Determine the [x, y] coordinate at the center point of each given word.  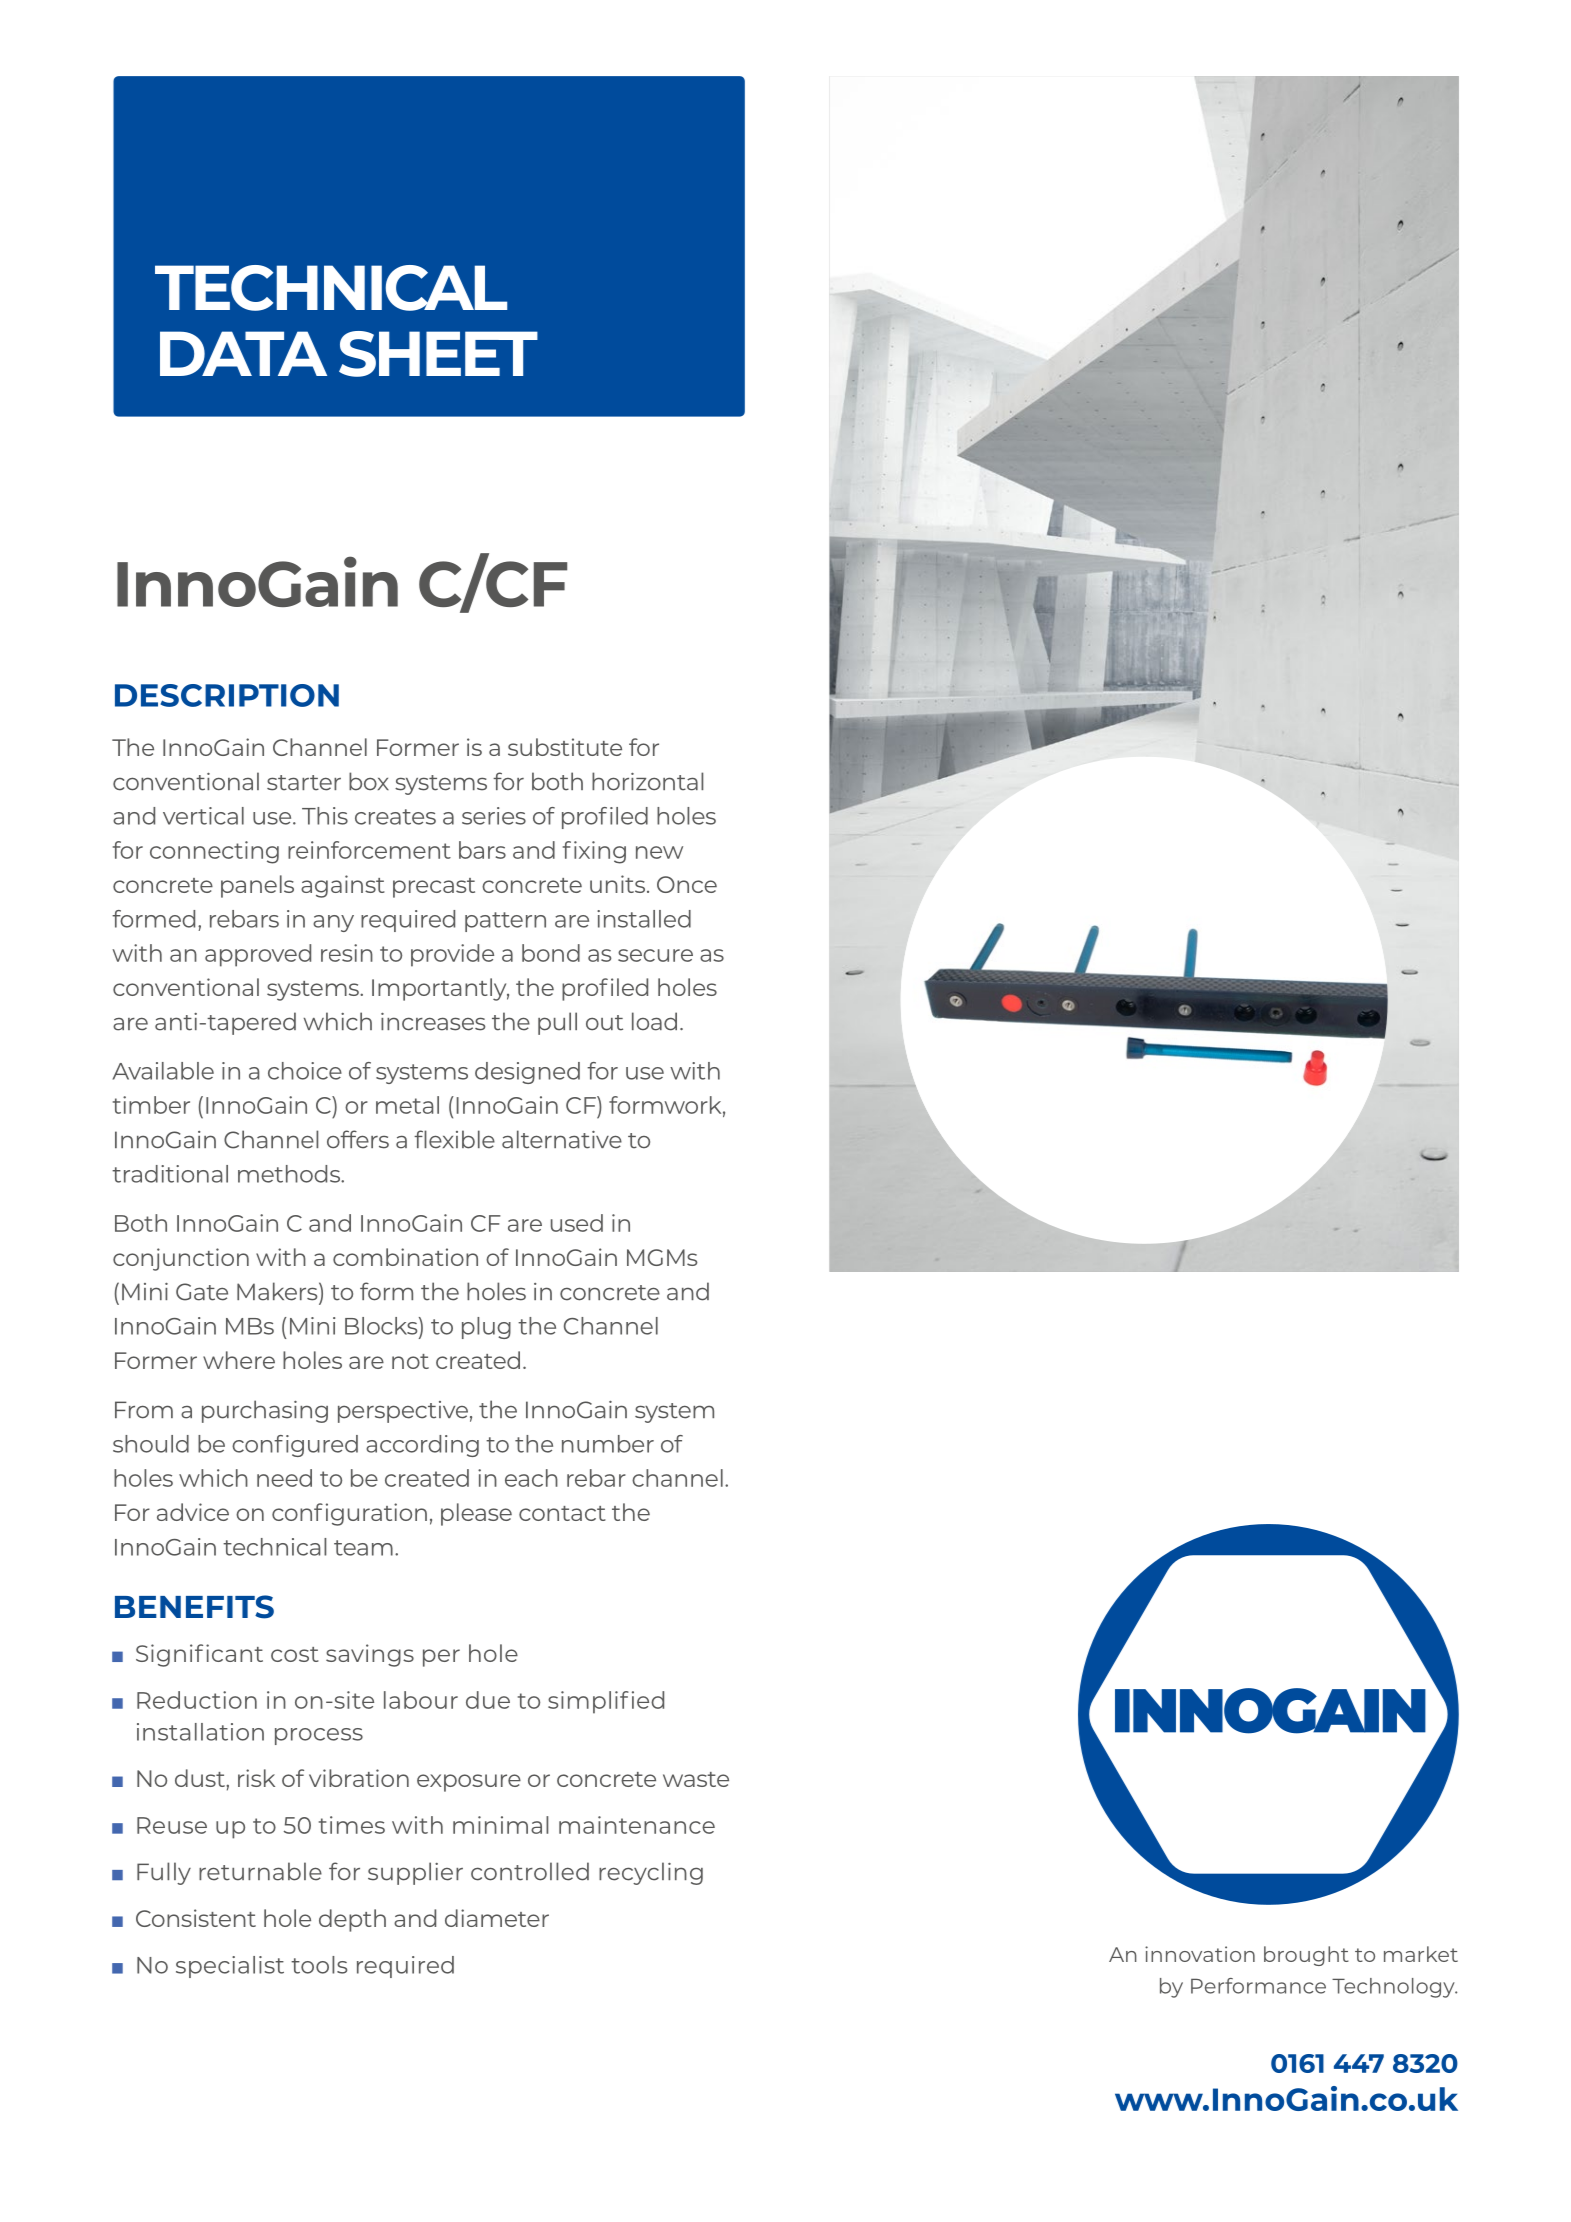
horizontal [647, 781]
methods [290, 1174]
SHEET [438, 354]
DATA [243, 353]
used [577, 1223]
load [654, 1021]
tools [319, 1965]
